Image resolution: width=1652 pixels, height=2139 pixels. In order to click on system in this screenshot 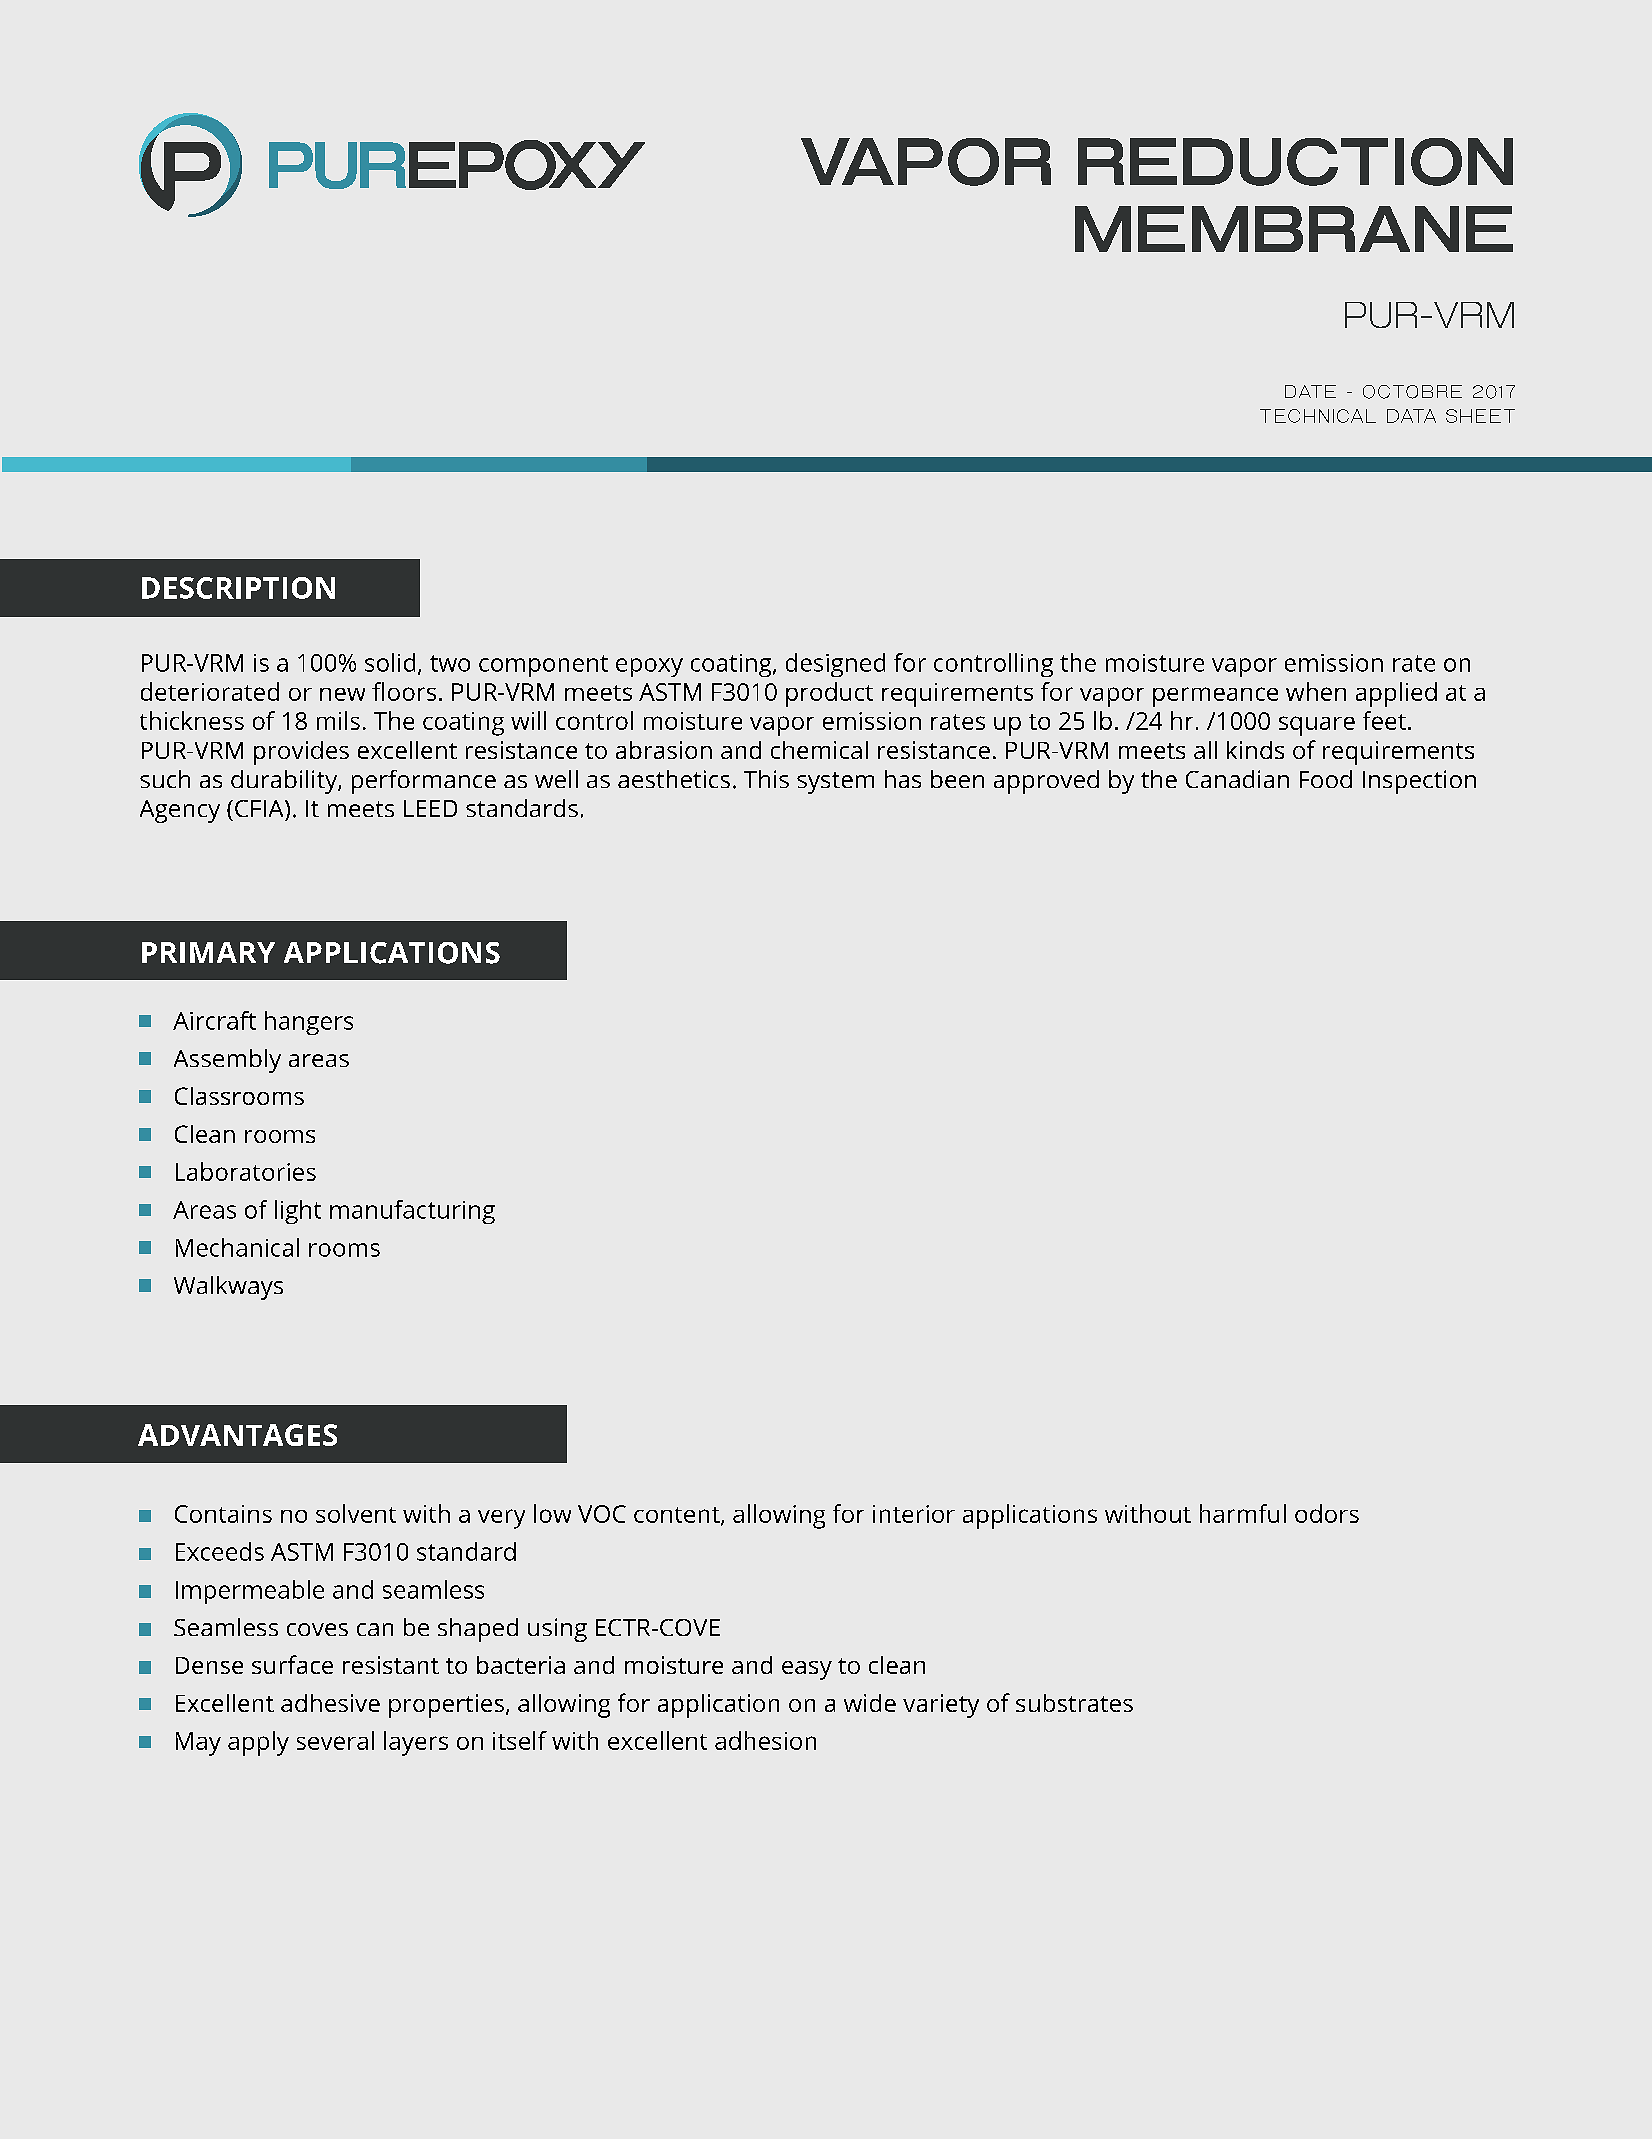, I will do `click(835, 783)`.
